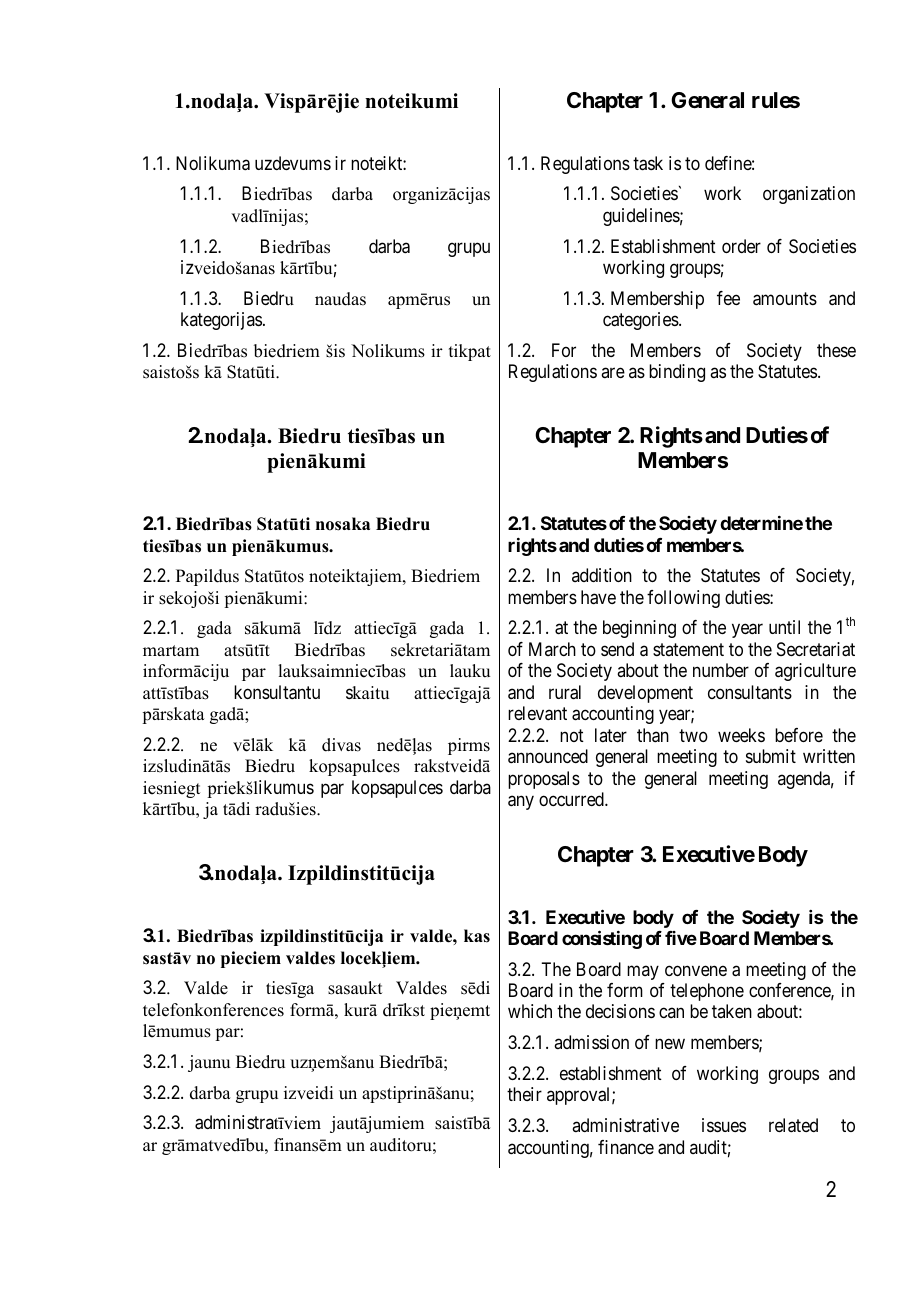 The width and height of the screenshot is (924, 1308). What do you see at coordinates (602, 939) in the screenshot?
I see `consisting` at bounding box center [602, 939].
